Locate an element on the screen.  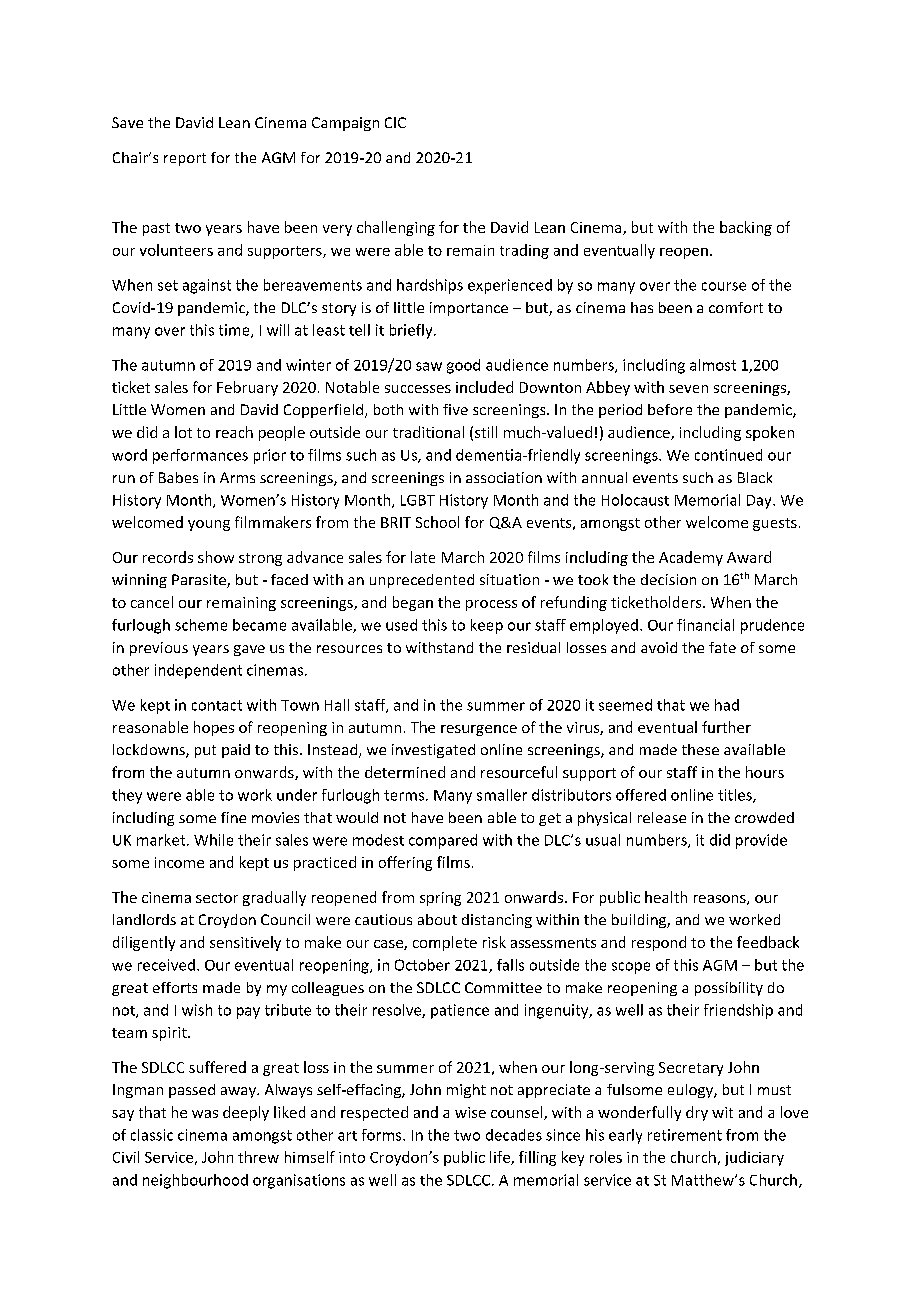
CIC is located at coordinates (395, 122).
